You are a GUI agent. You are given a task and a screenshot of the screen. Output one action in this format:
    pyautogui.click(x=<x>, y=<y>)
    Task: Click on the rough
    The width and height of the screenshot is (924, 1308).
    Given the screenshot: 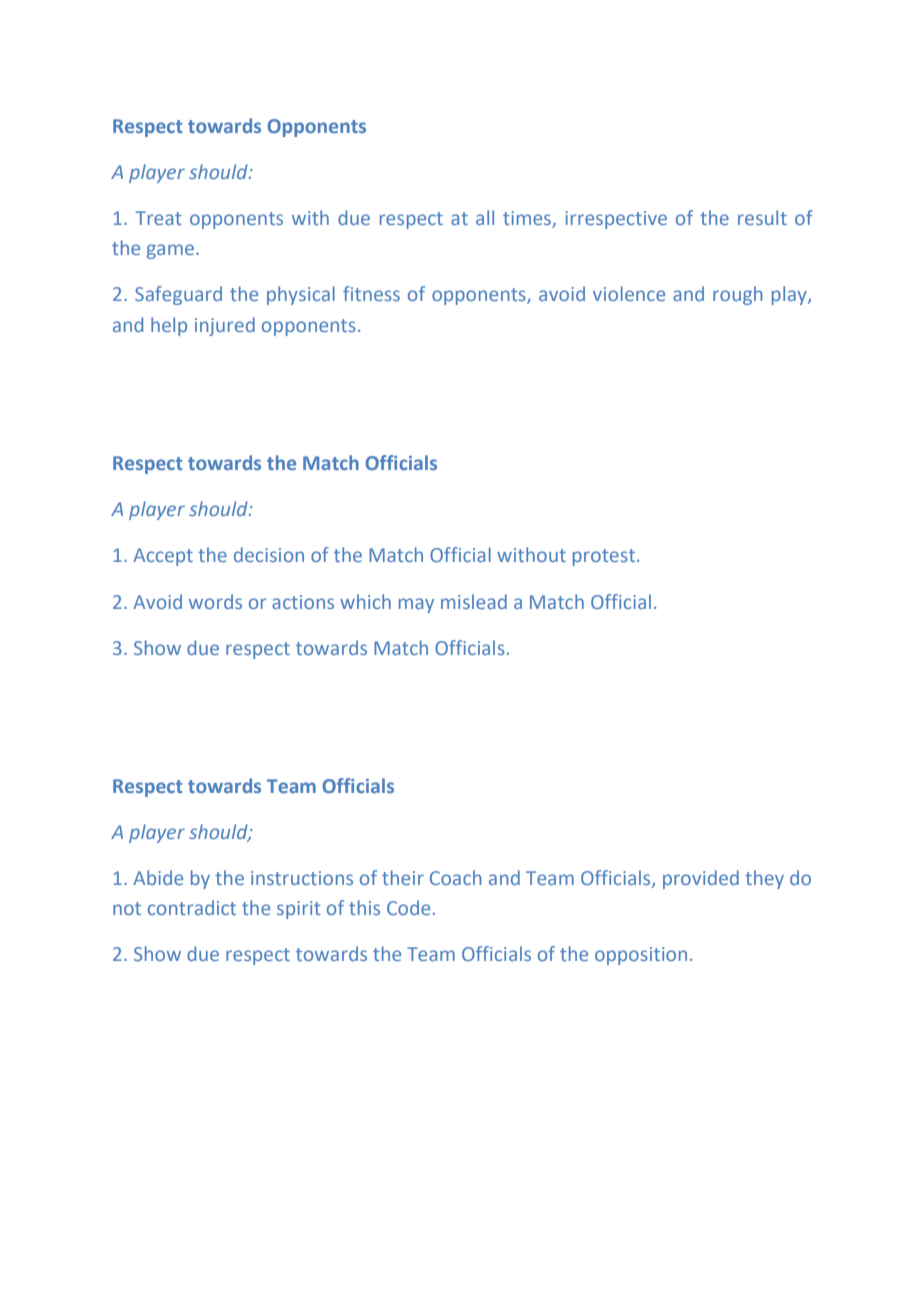 What is the action you would take?
    pyautogui.click(x=737, y=295)
